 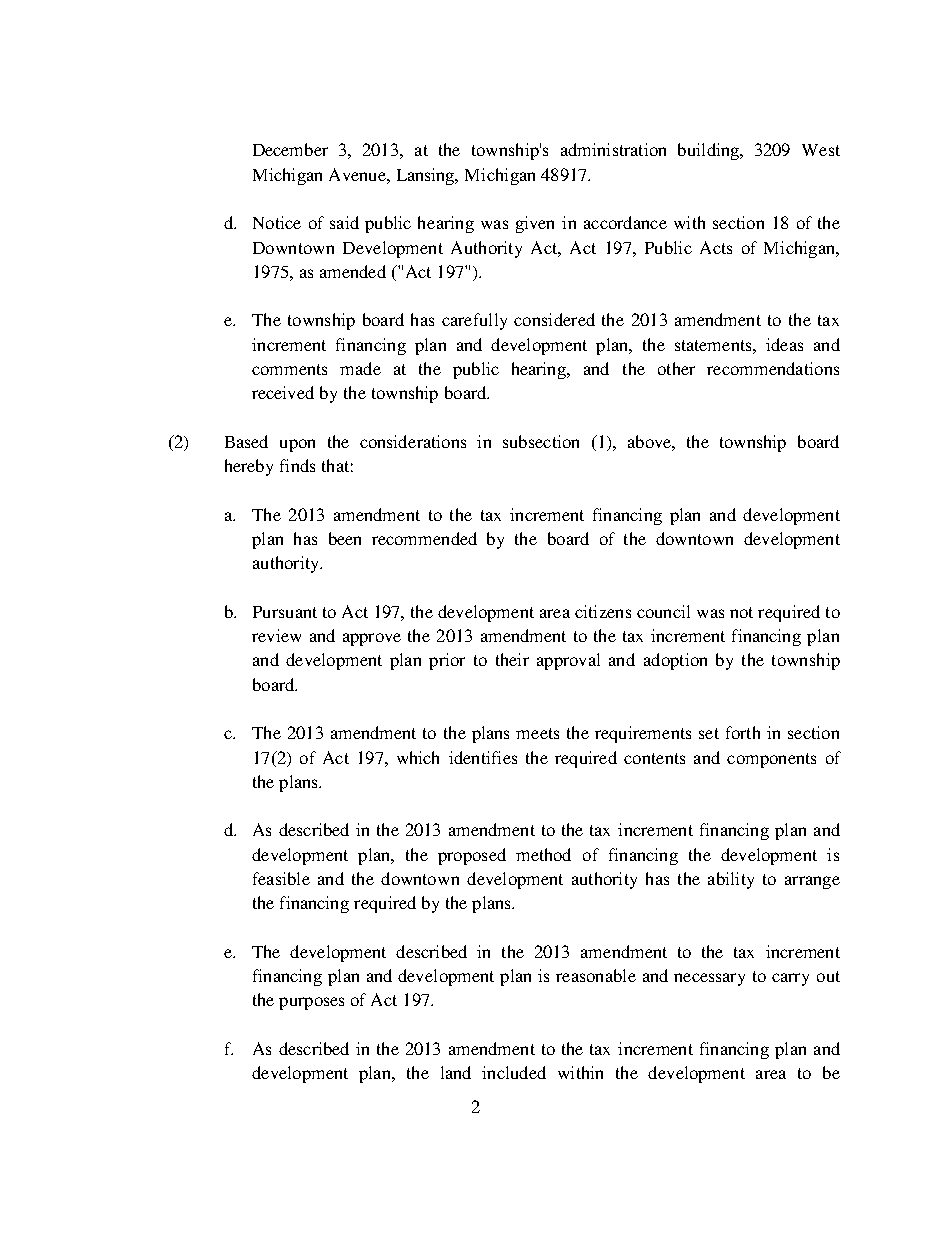 What do you see at coordinates (731, 880) in the document?
I see `ability` at bounding box center [731, 880].
